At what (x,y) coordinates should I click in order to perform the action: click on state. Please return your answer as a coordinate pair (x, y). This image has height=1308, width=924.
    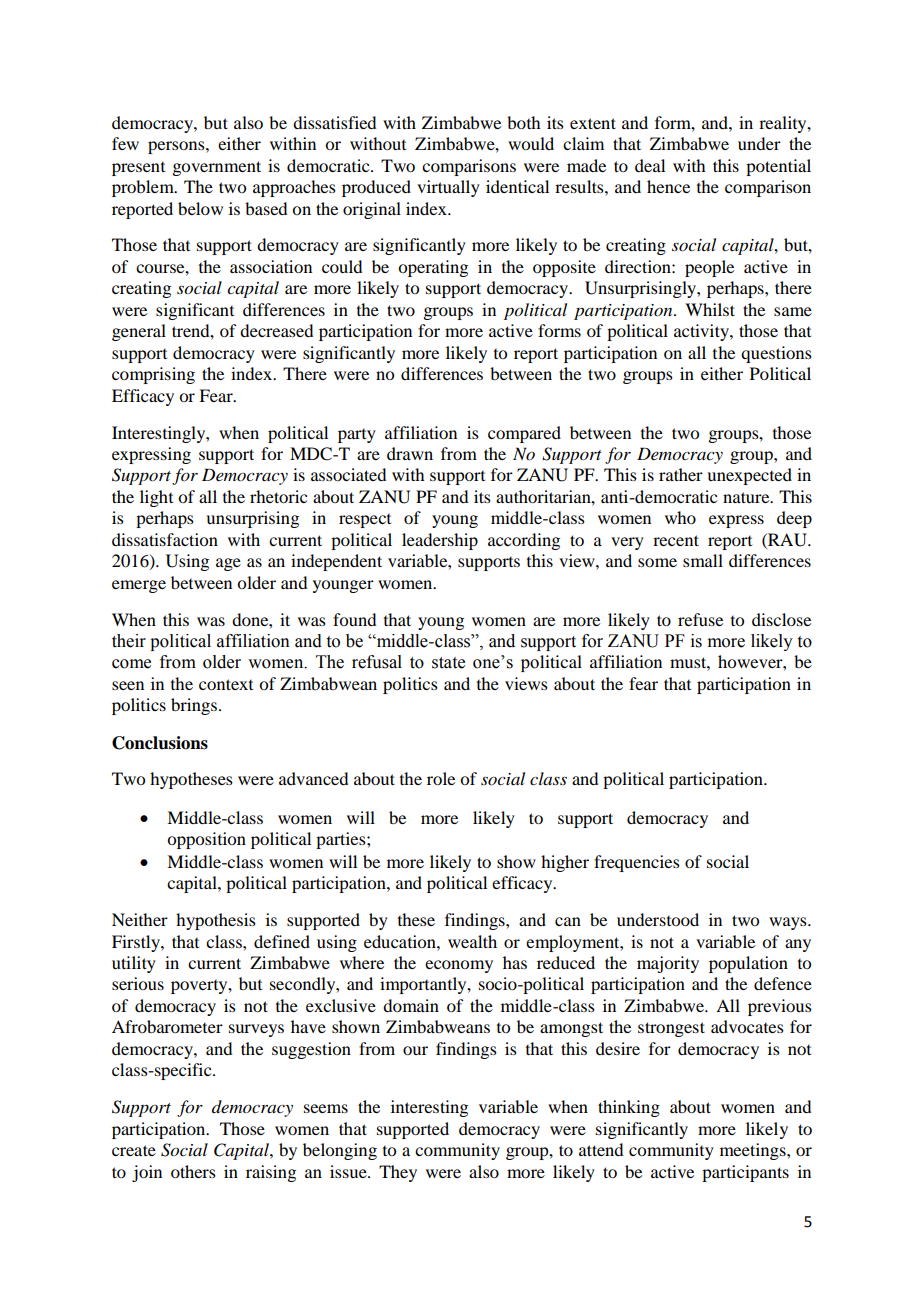
    Looking at the image, I should click on (448, 663).
